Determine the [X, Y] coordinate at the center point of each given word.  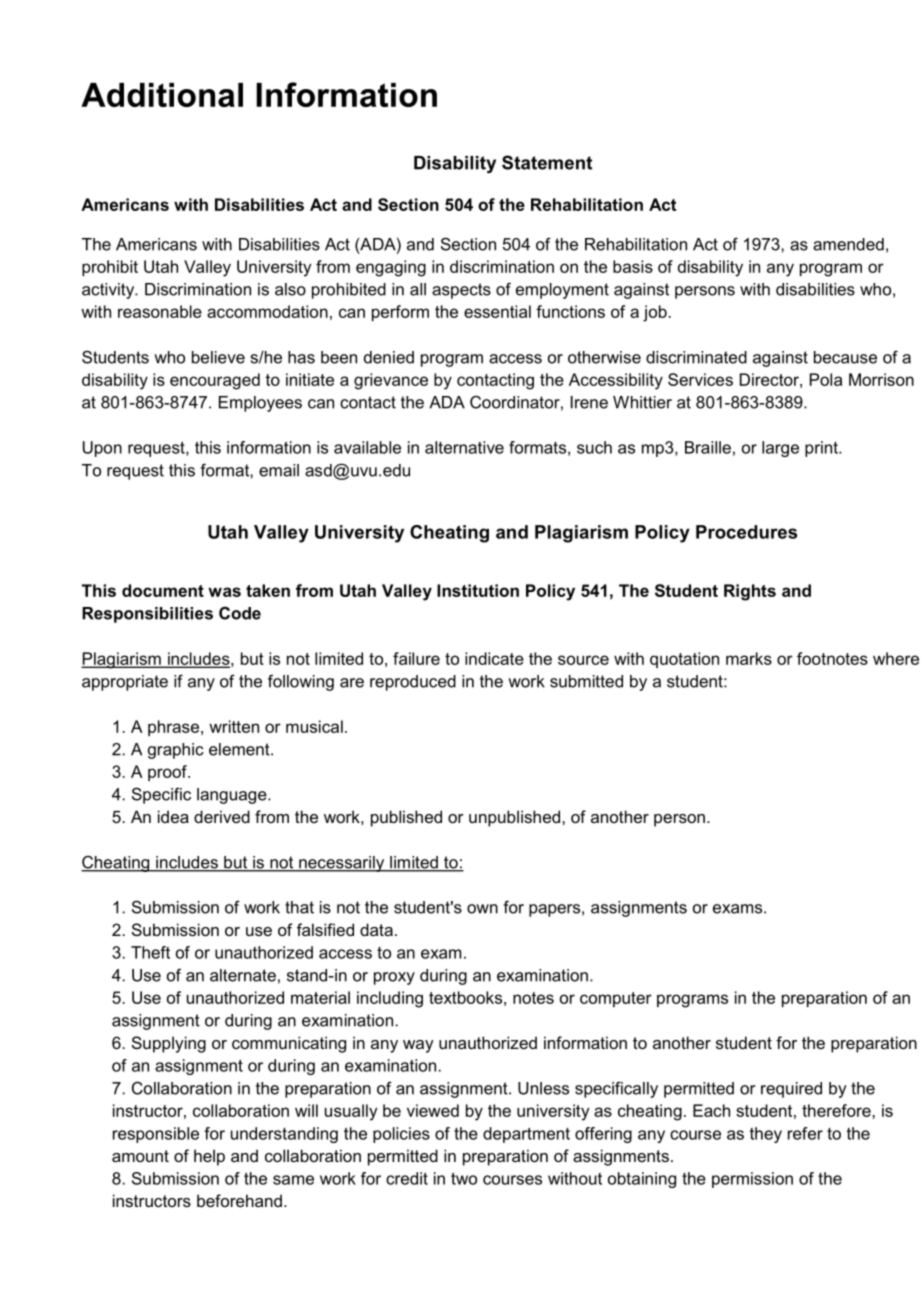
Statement [547, 162]
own [482, 909]
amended [848, 244]
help [209, 1157]
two [464, 1178]
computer [616, 999]
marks [749, 658]
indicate [494, 658]
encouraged [215, 381]
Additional [162, 95]
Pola [826, 379]
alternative [464, 447]
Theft [150, 952]
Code [240, 613]
